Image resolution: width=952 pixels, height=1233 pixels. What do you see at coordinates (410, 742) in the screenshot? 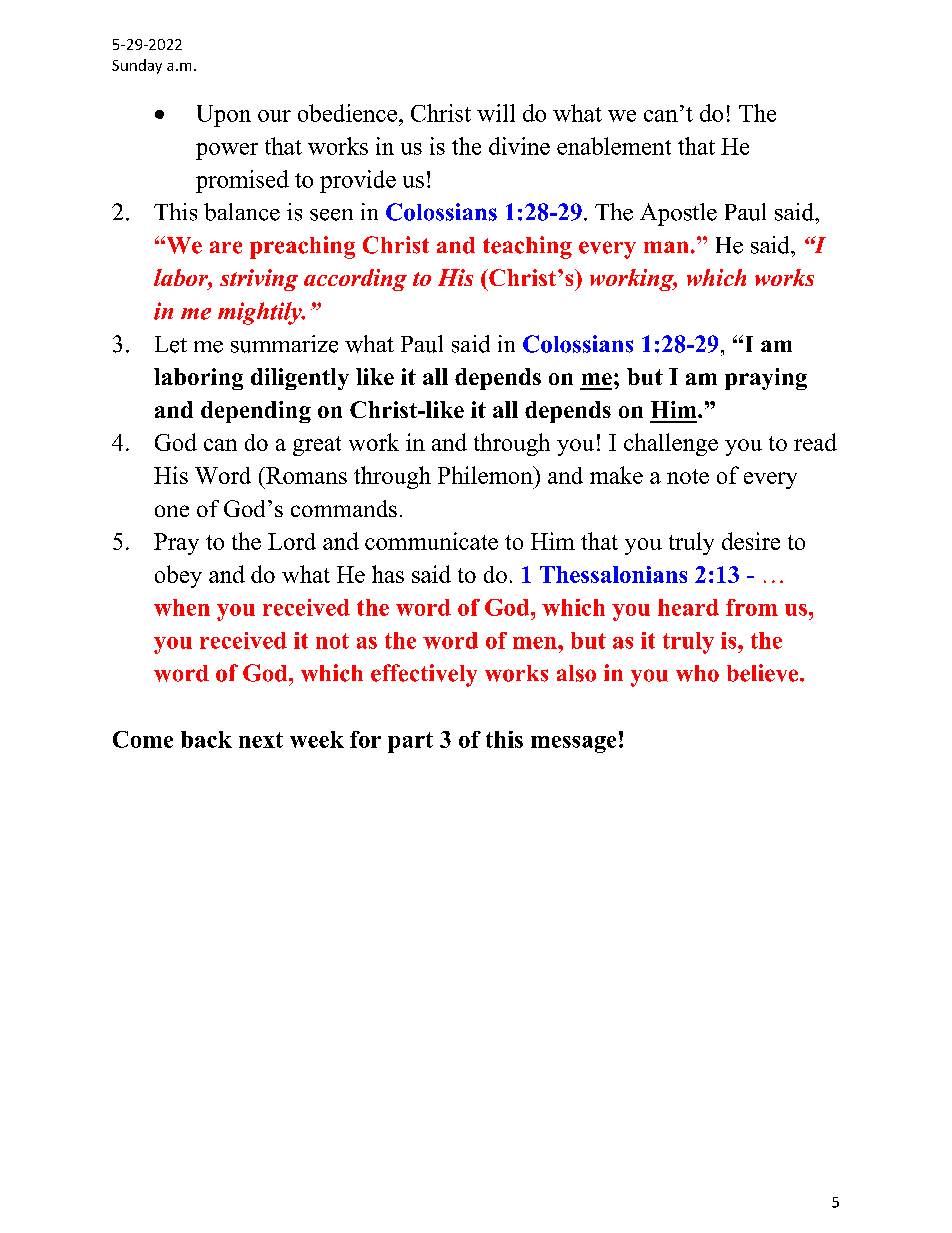
I see `part` at bounding box center [410, 742].
